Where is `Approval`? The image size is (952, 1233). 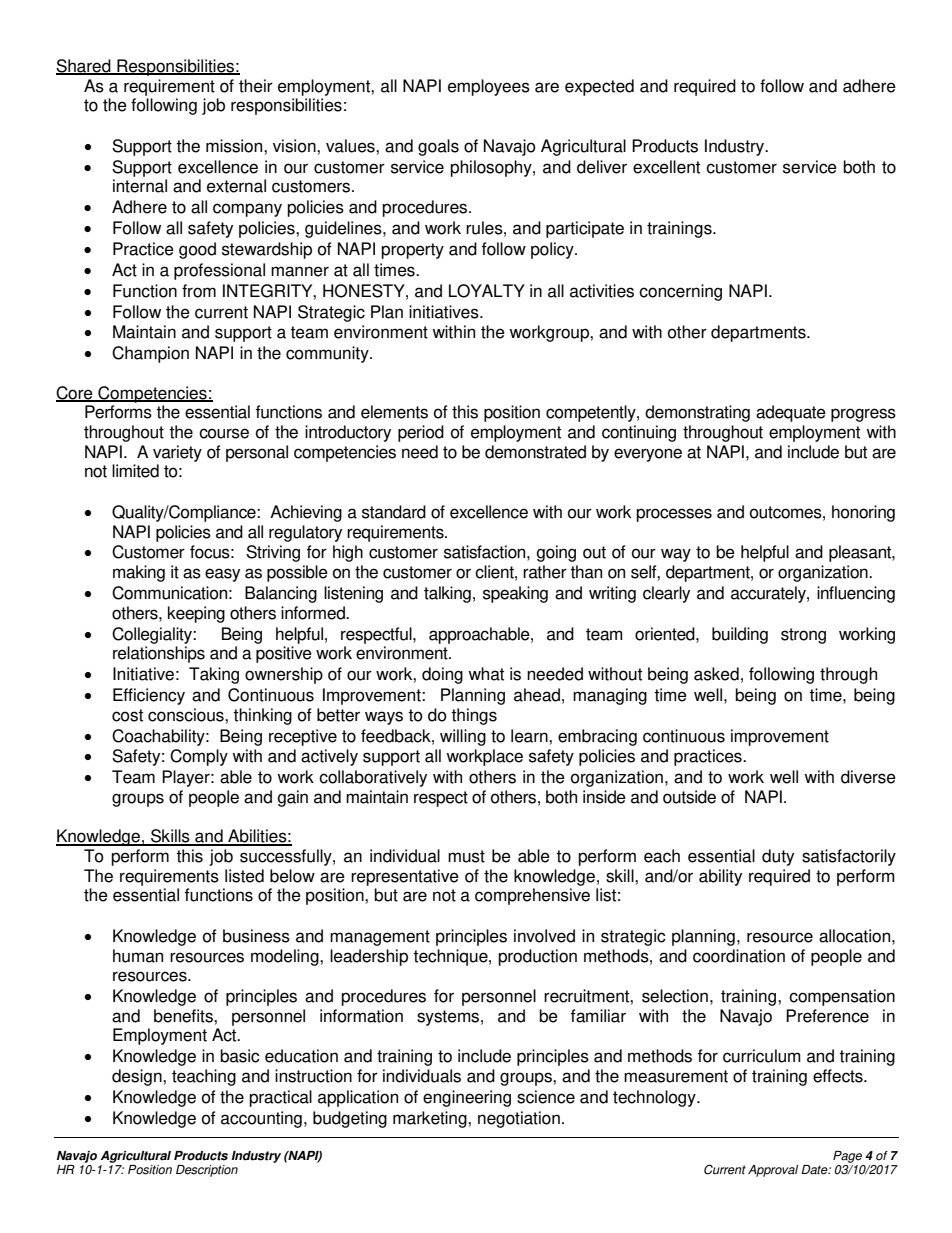
Approval is located at coordinates (773, 1171).
